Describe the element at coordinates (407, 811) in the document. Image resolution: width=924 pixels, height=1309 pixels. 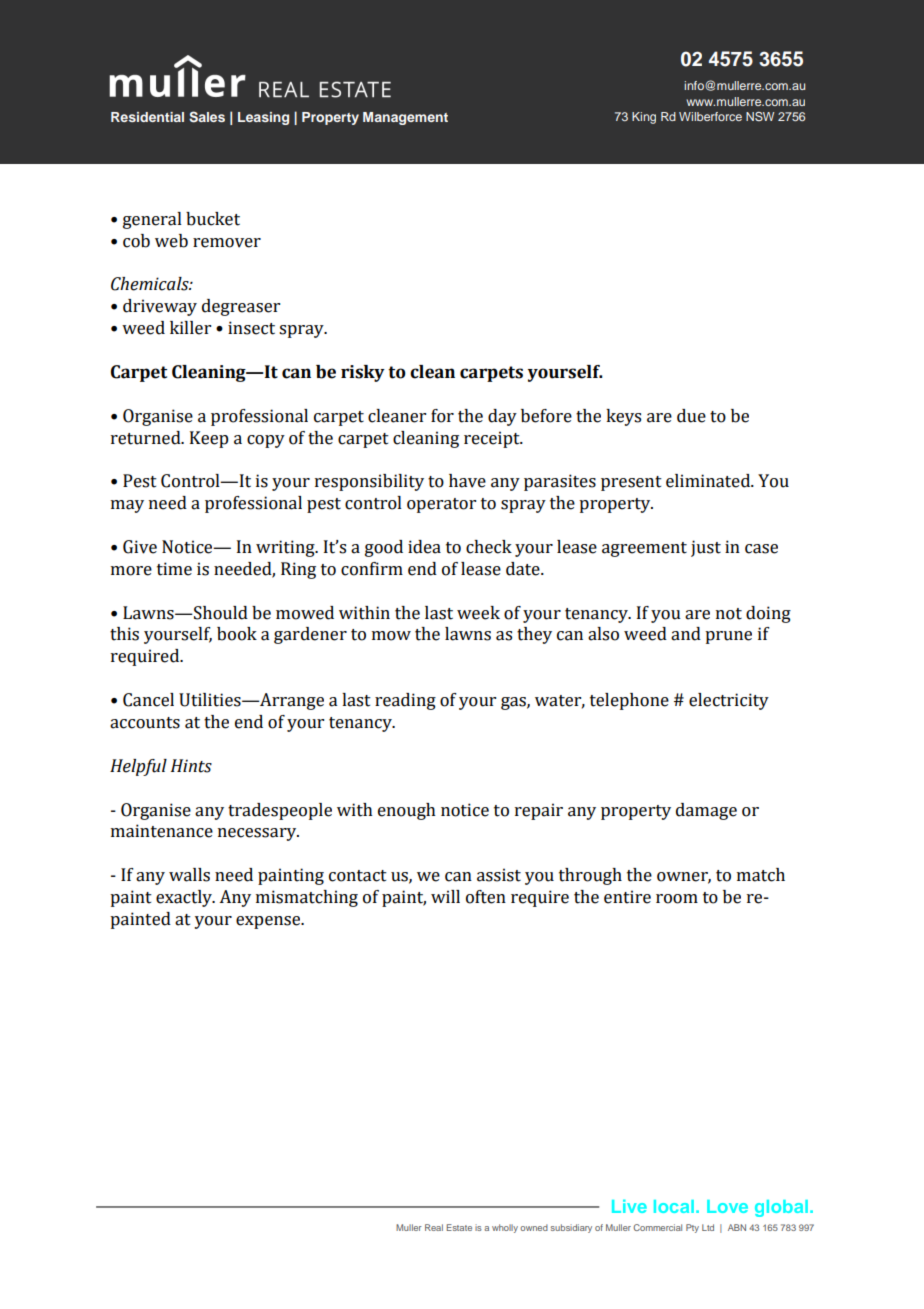
I see `enough` at that location.
